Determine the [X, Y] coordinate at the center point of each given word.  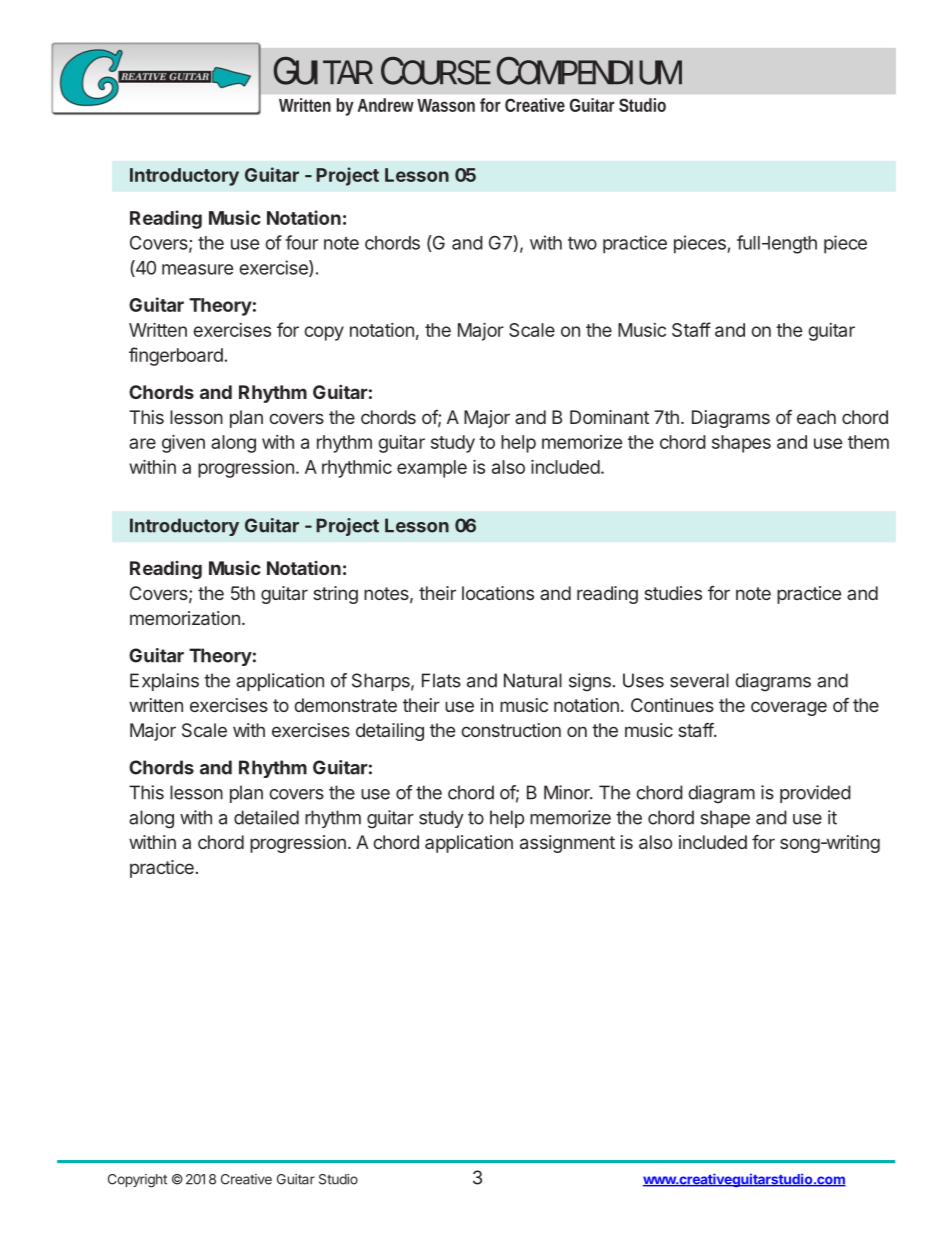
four [301, 242]
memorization [185, 618]
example [432, 469]
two [582, 243]
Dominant [609, 417]
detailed [266, 817]
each [816, 417]
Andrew [388, 105]
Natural [533, 680]
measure [197, 269]
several [699, 680]
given [183, 444]
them [868, 442]
